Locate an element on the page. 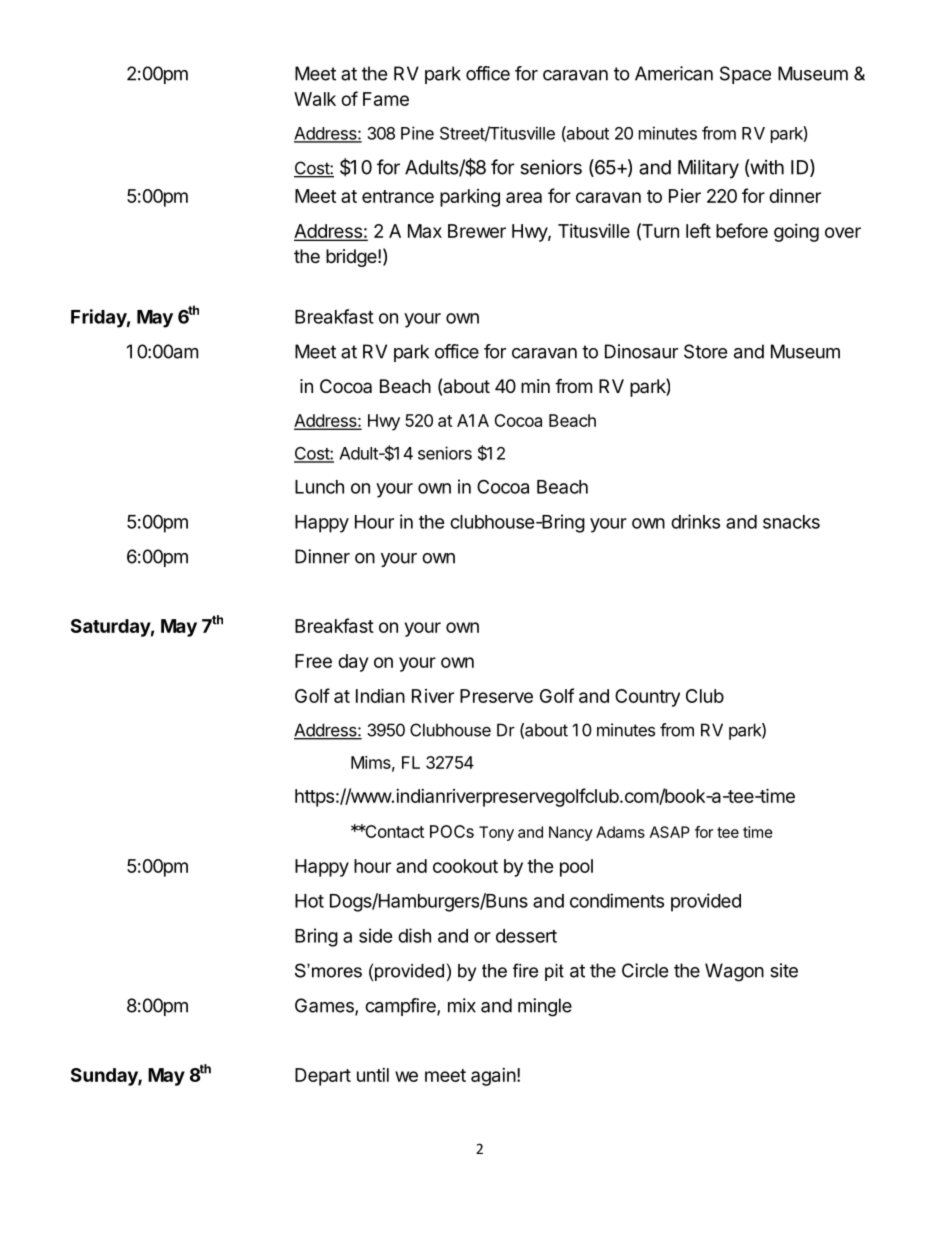  snacks is located at coordinates (791, 522).
